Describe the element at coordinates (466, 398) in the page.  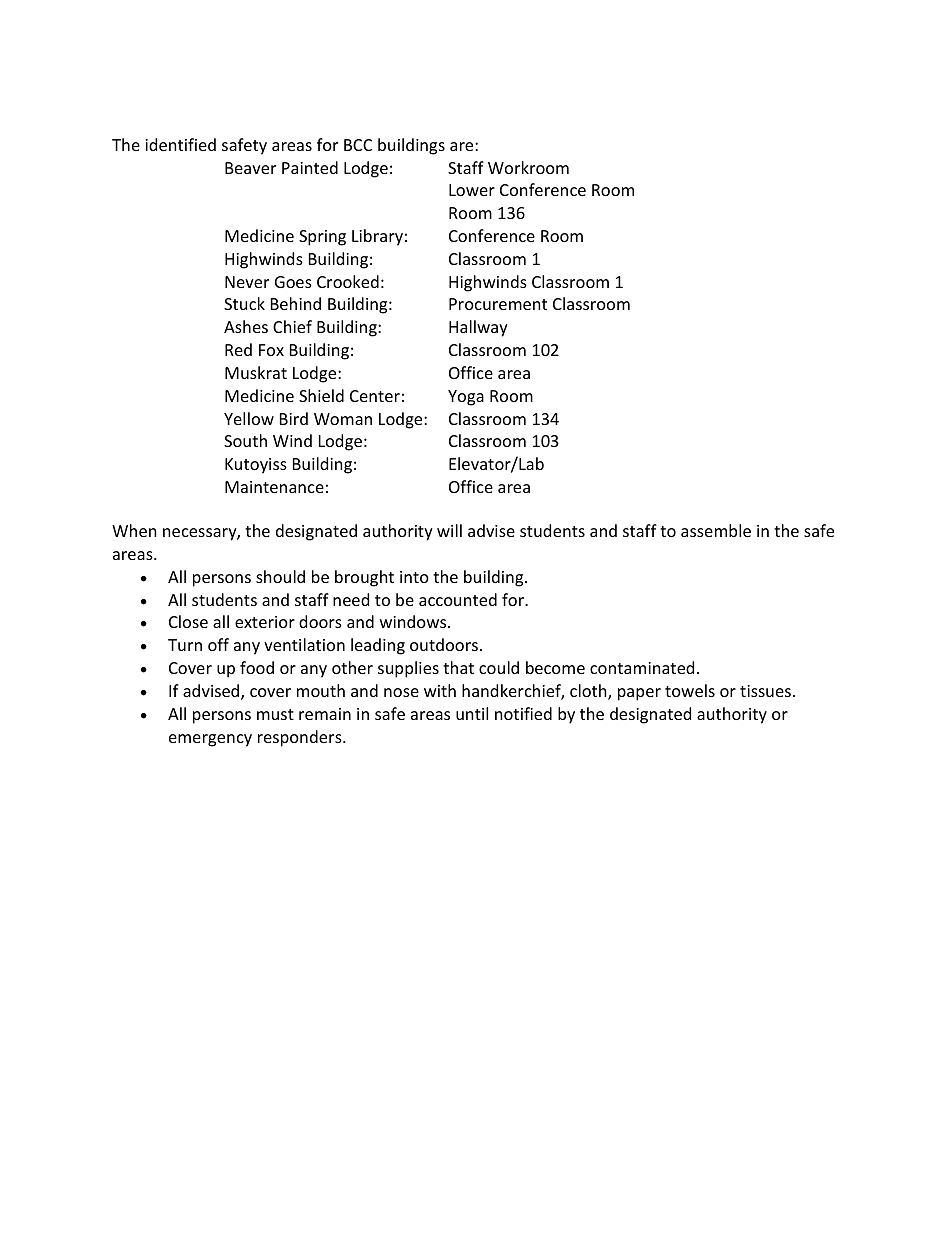
I see `Yoga` at that location.
